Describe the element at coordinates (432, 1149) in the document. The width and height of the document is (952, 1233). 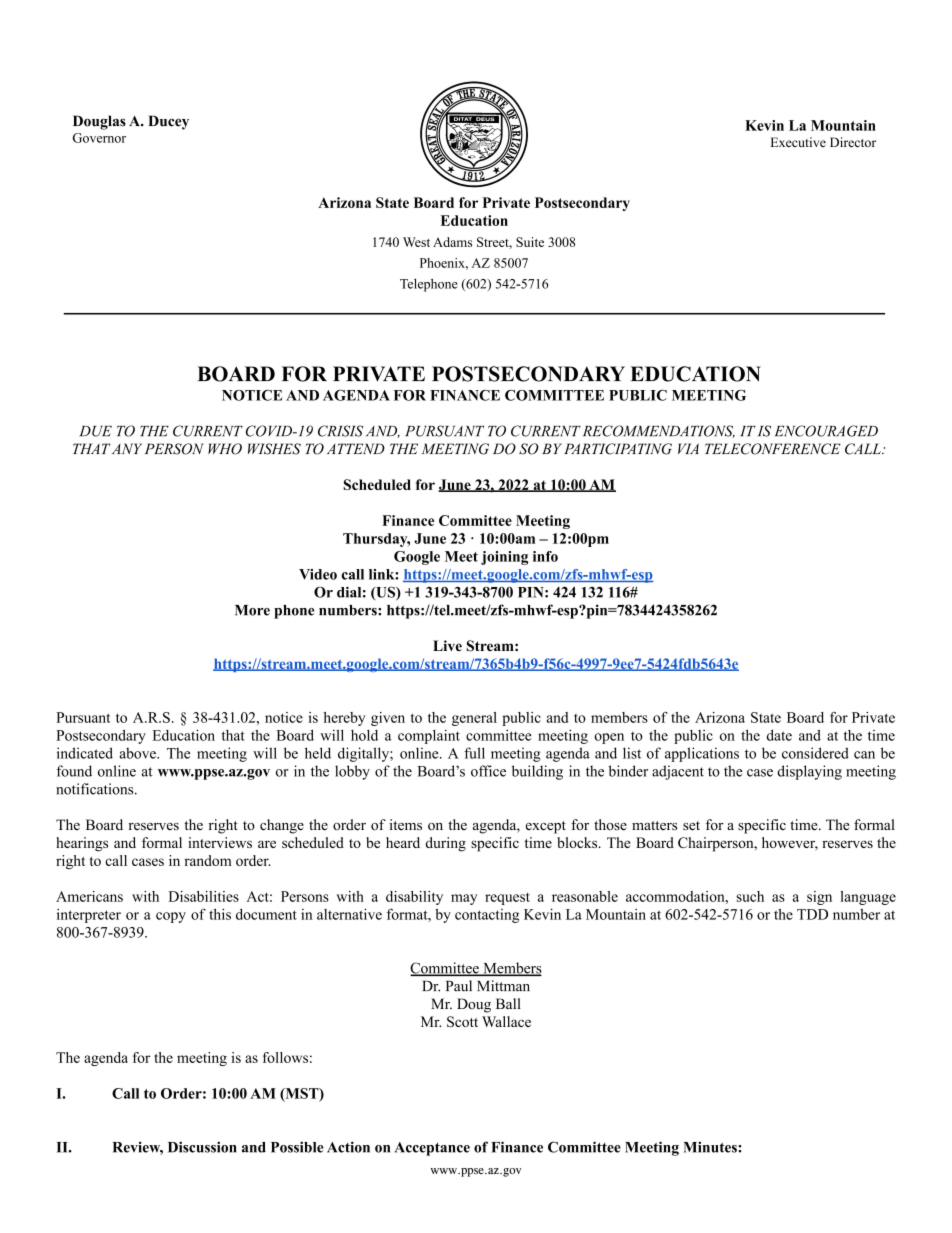
I see `Acceptance` at that location.
